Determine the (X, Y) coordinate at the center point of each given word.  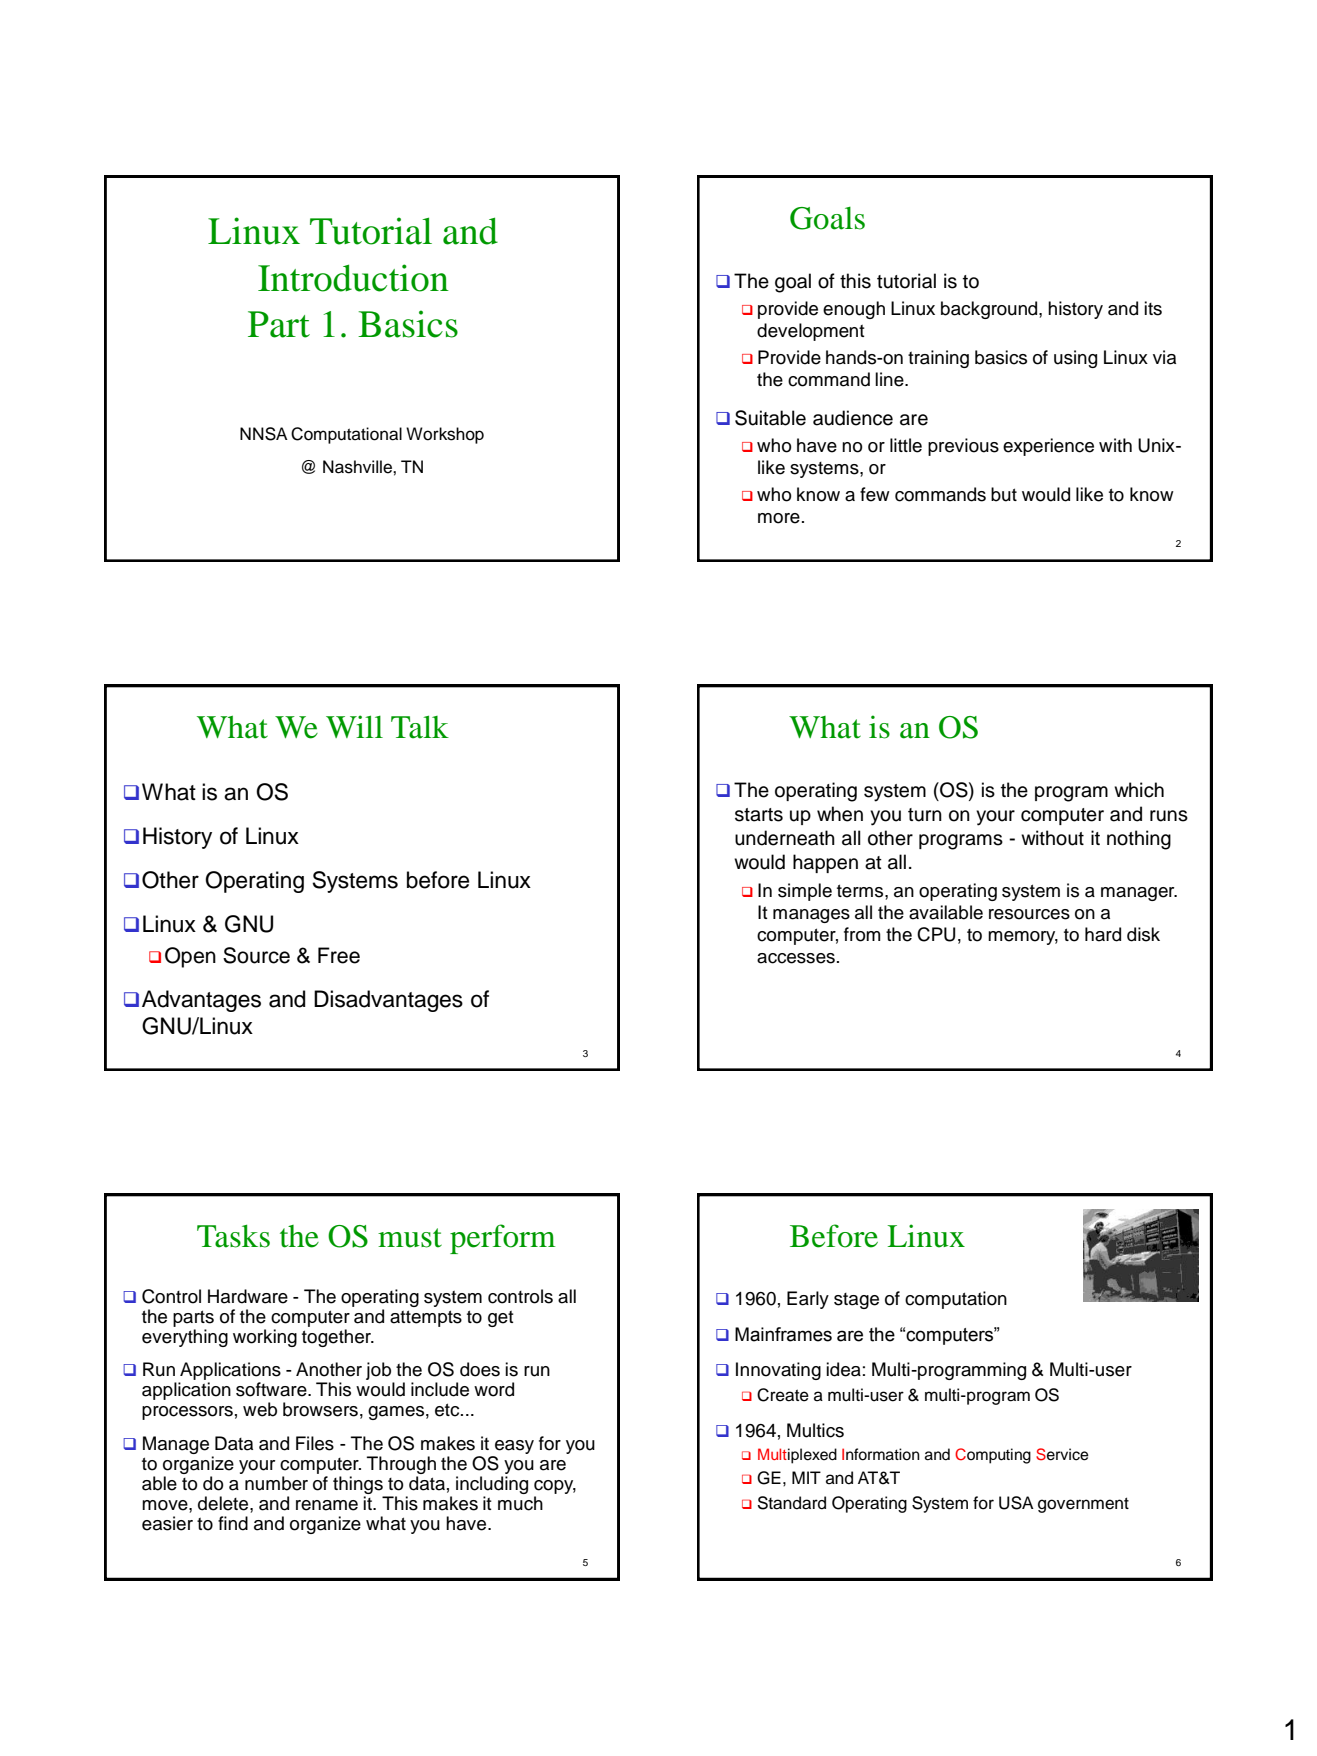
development (811, 332)
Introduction (353, 278)
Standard (791, 1503)
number (276, 1483)
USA (1016, 1503)
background (990, 310)
